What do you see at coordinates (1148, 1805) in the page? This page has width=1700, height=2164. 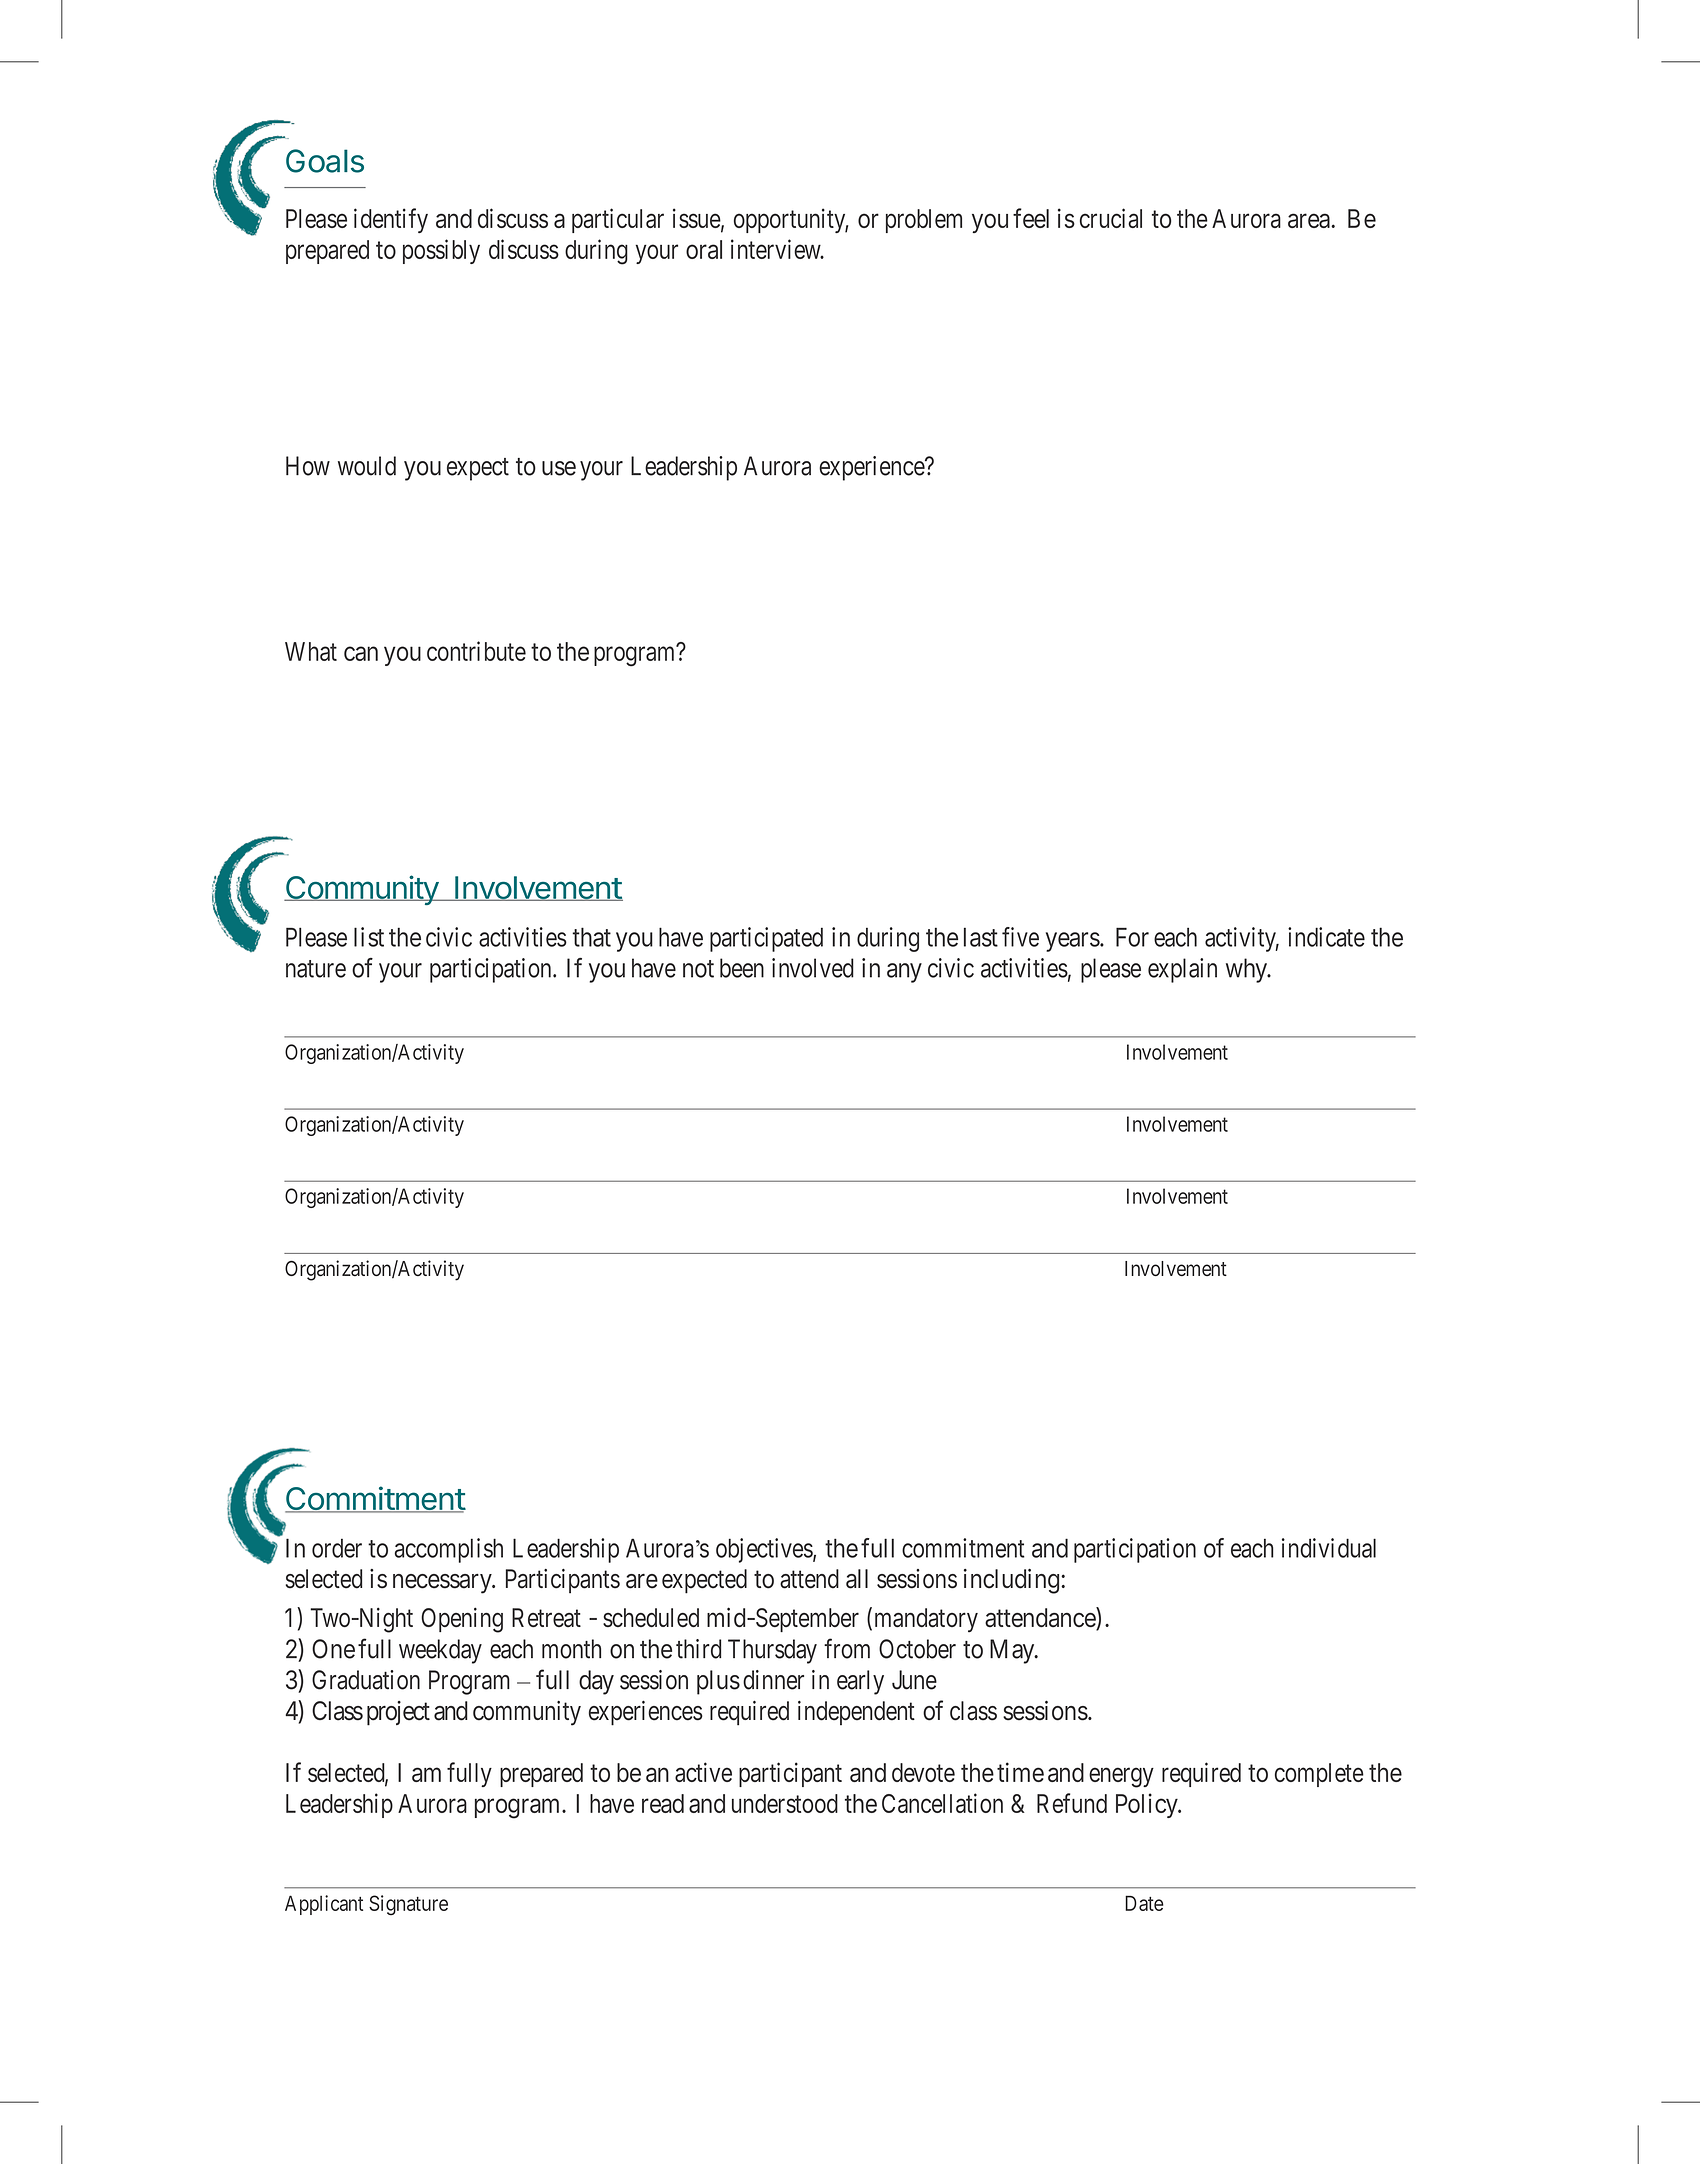 I see `Policy` at bounding box center [1148, 1805].
